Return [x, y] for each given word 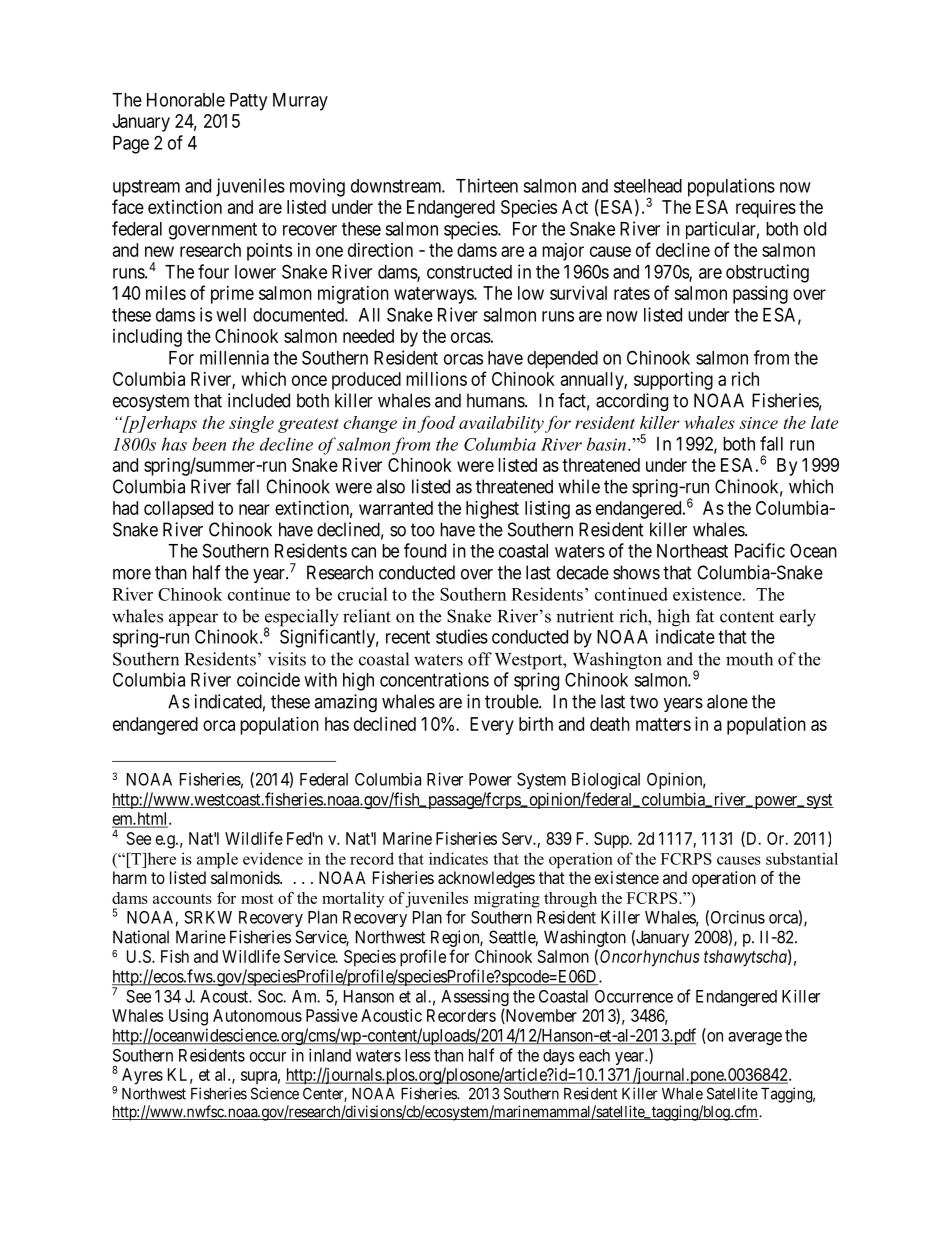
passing [760, 295]
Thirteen [487, 185]
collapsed [178, 510]
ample [217, 860]
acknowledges [486, 879]
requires [766, 209]
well [231, 315]
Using [188, 1017]
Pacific [760, 550]
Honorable [186, 100]
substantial [802, 858]
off [480, 659]
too [423, 530]
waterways [434, 295]
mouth [749, 659]
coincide [268, 679]
